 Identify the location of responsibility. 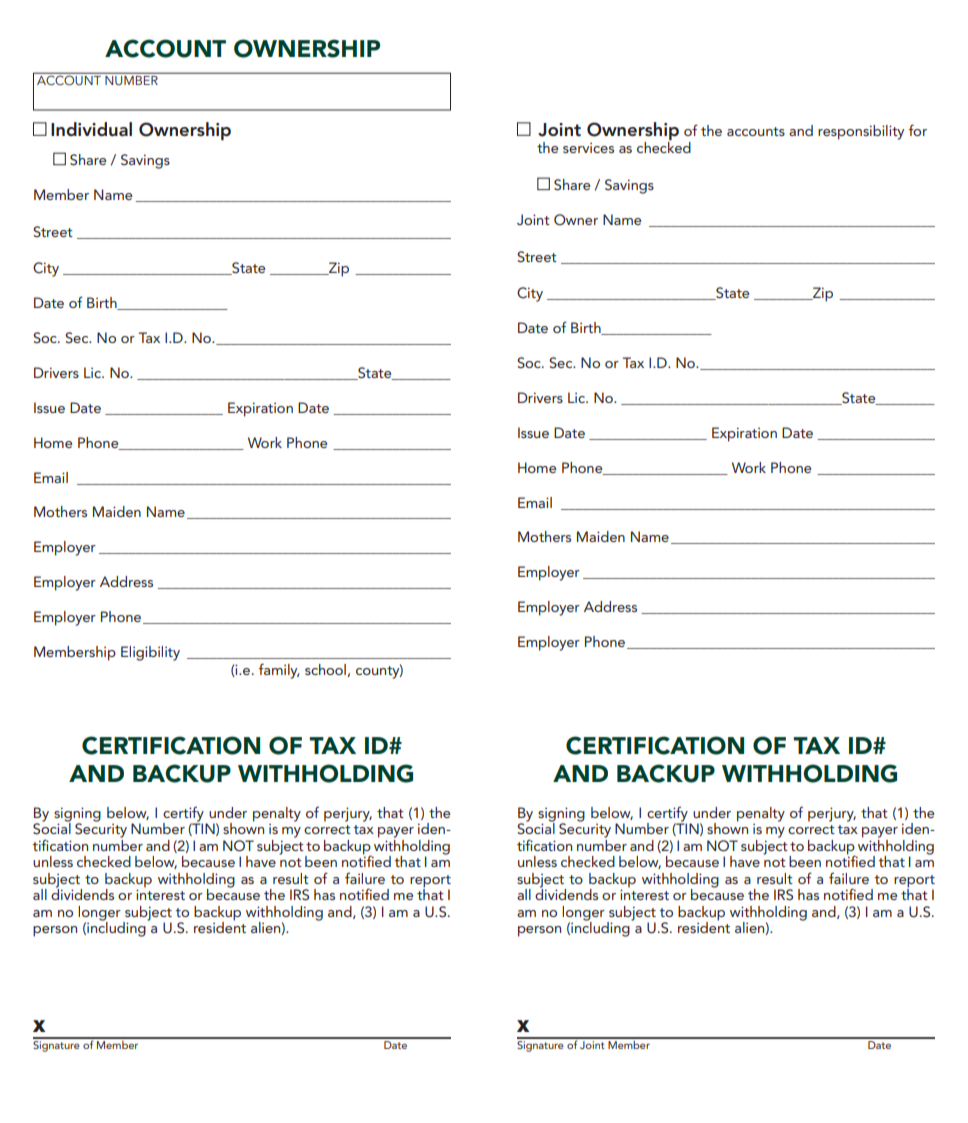
(861, 132).
